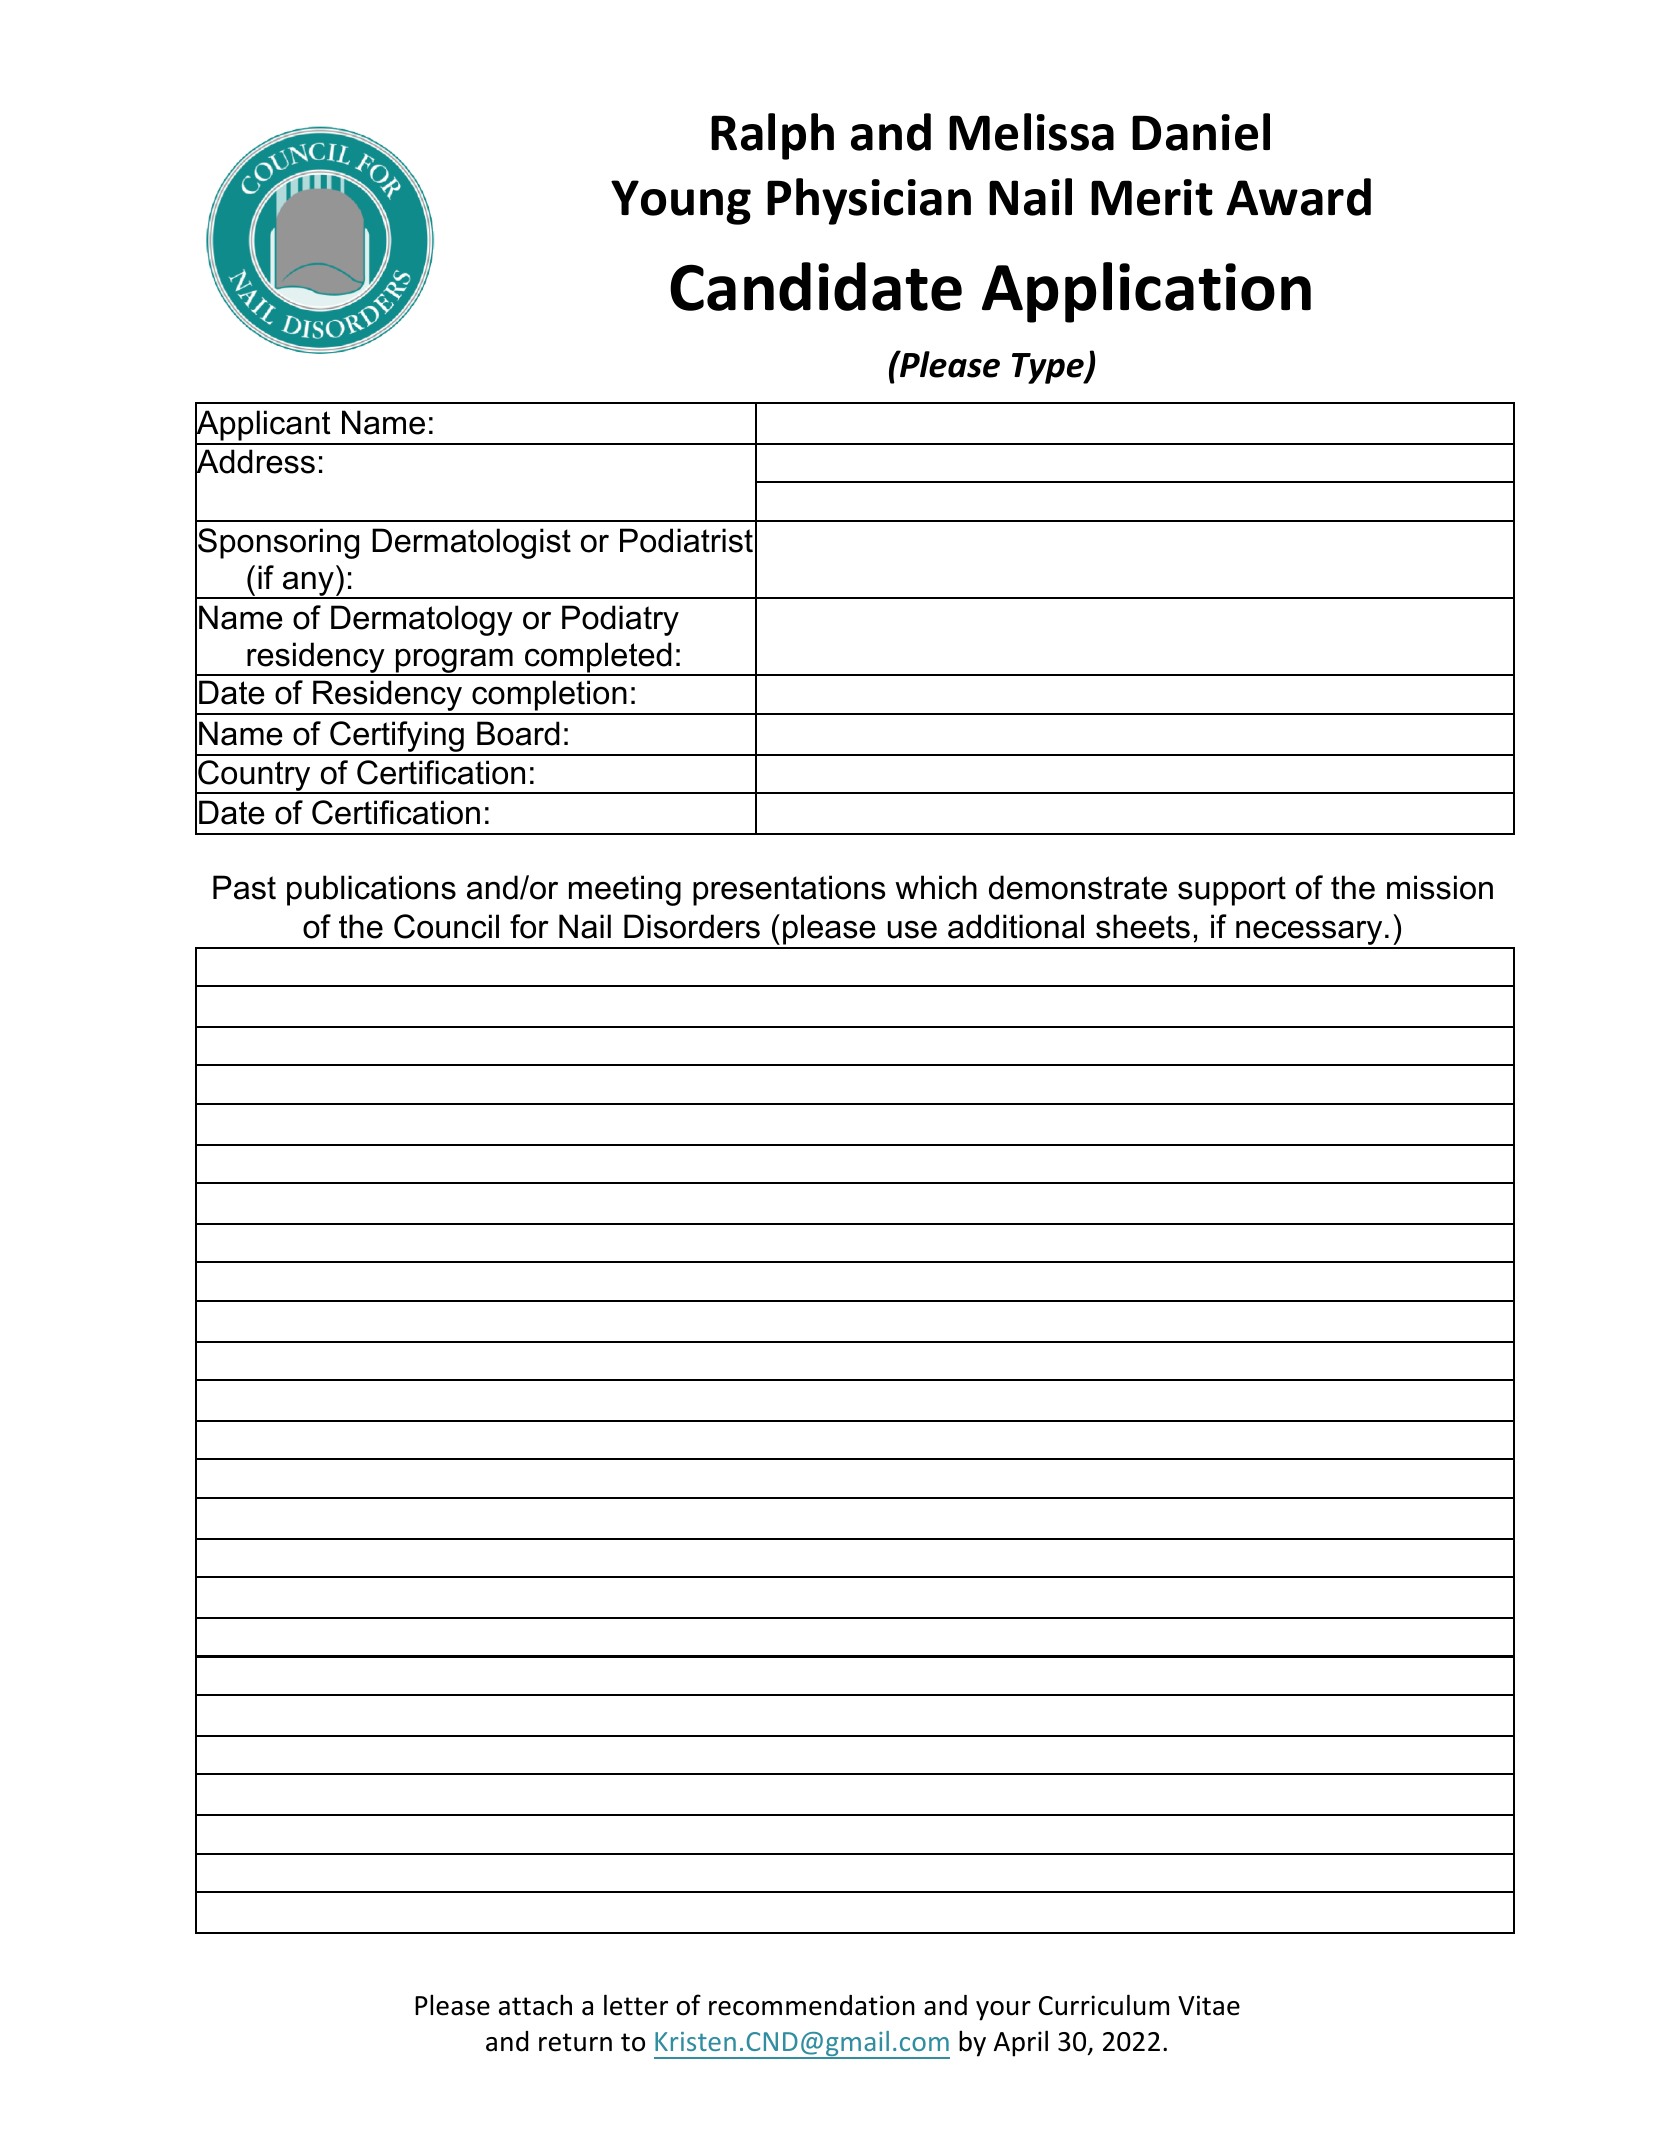  Describe the element at coordinates (912, 929) in the screenshot. I see `use` at that location.
